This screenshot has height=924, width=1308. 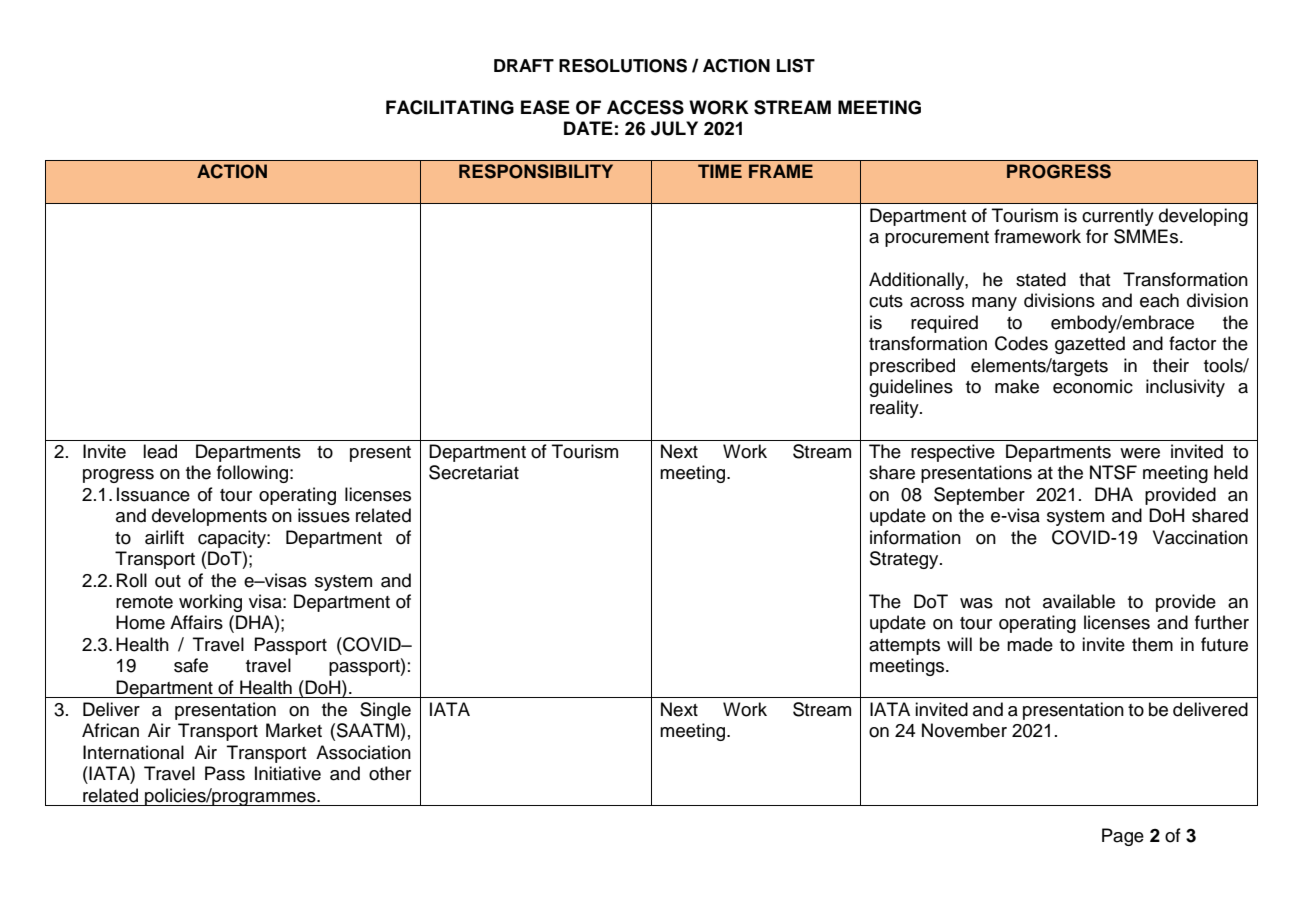 I want to click on LIST, so click(x=796, y=66).
